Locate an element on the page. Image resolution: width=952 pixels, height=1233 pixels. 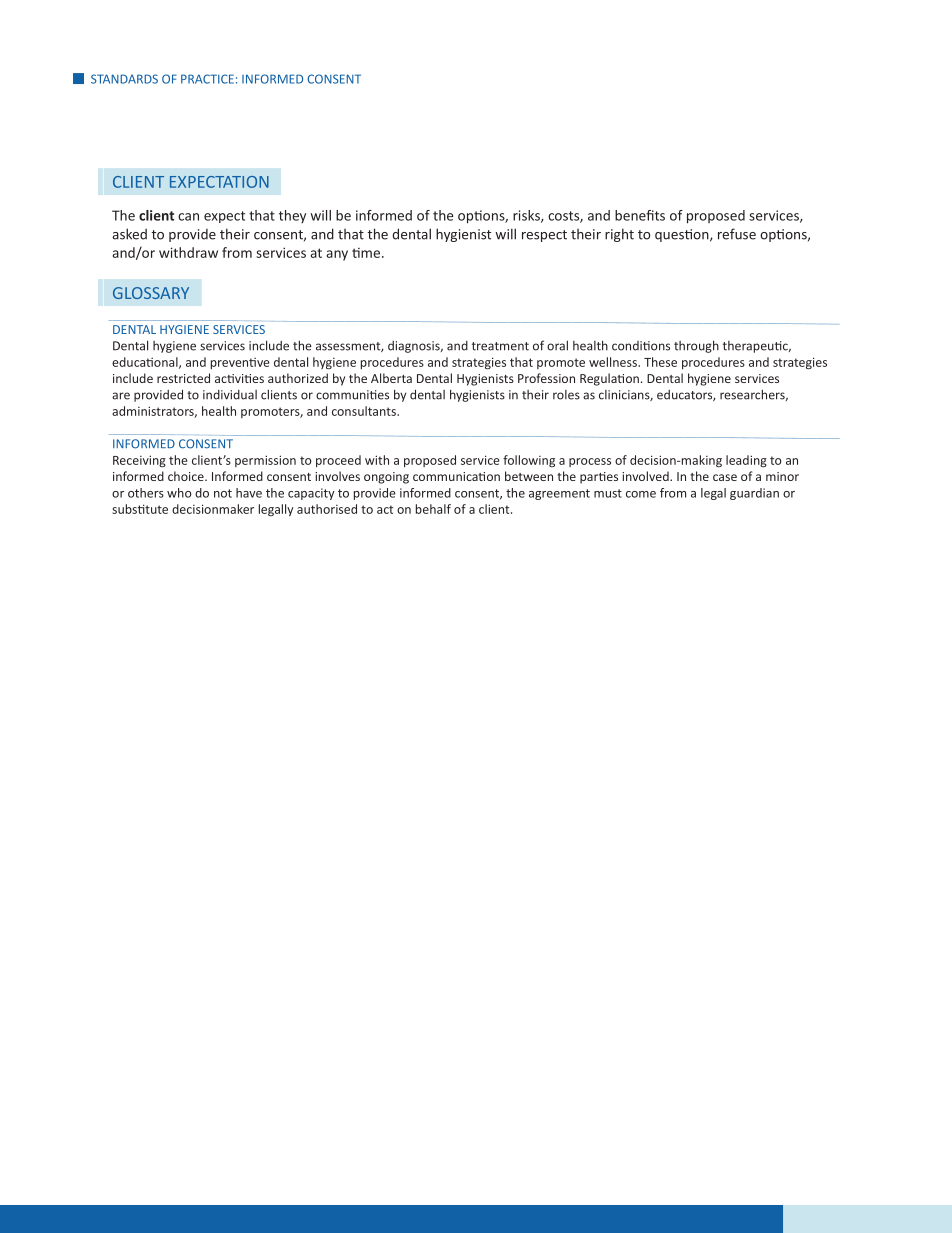
respect is located at coordinates (544, 236).
